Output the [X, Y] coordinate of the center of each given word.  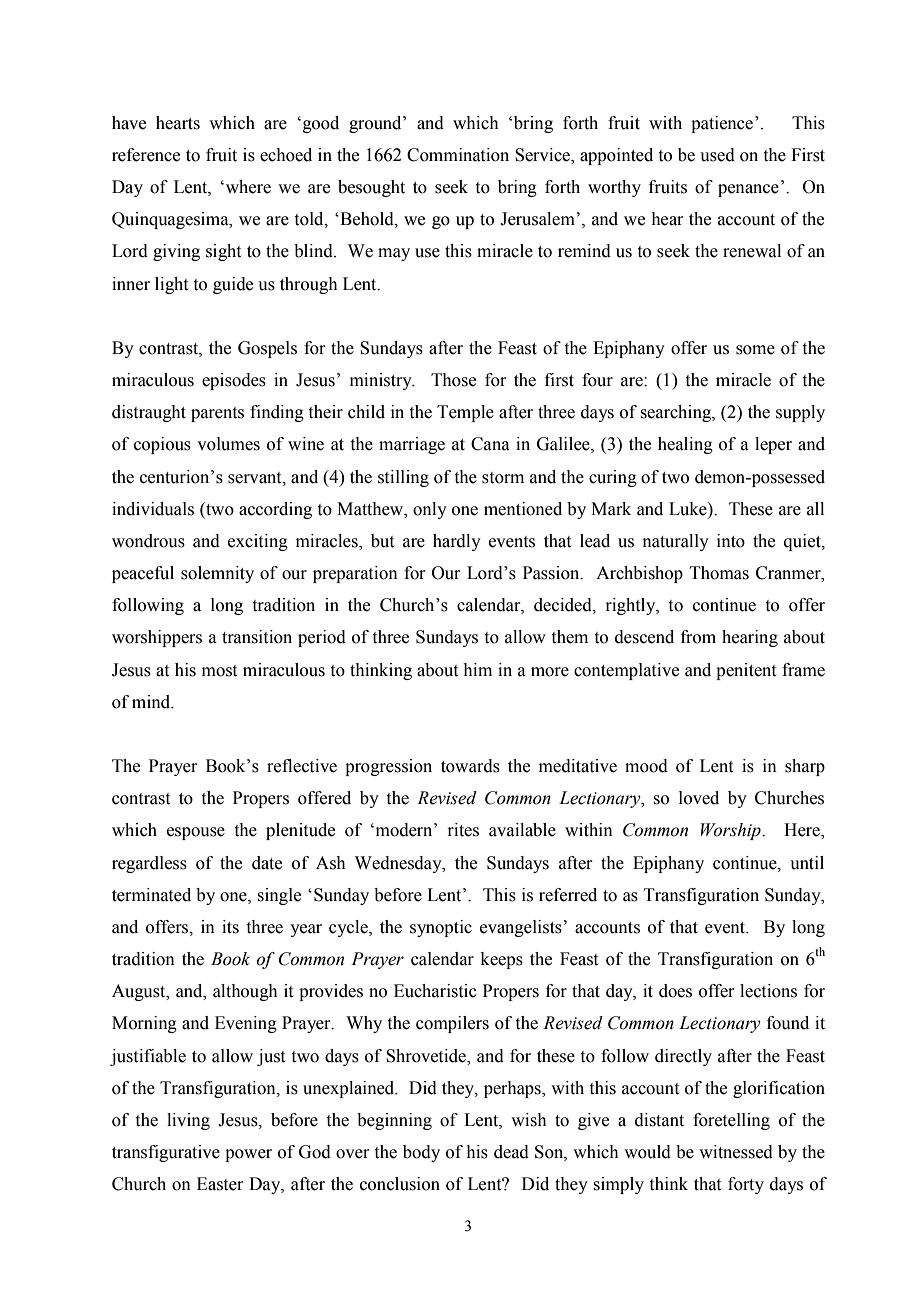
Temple [465, 413]
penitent [746, 671]
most [219, 671]
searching [676, 413]
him [477, 669]
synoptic [441, 928]
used [717, 155]
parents [217, 414]
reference [146, 155]
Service [543, 156]
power [248, 1155]
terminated [151, 895]
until [807, 863]
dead [511, 1152]
